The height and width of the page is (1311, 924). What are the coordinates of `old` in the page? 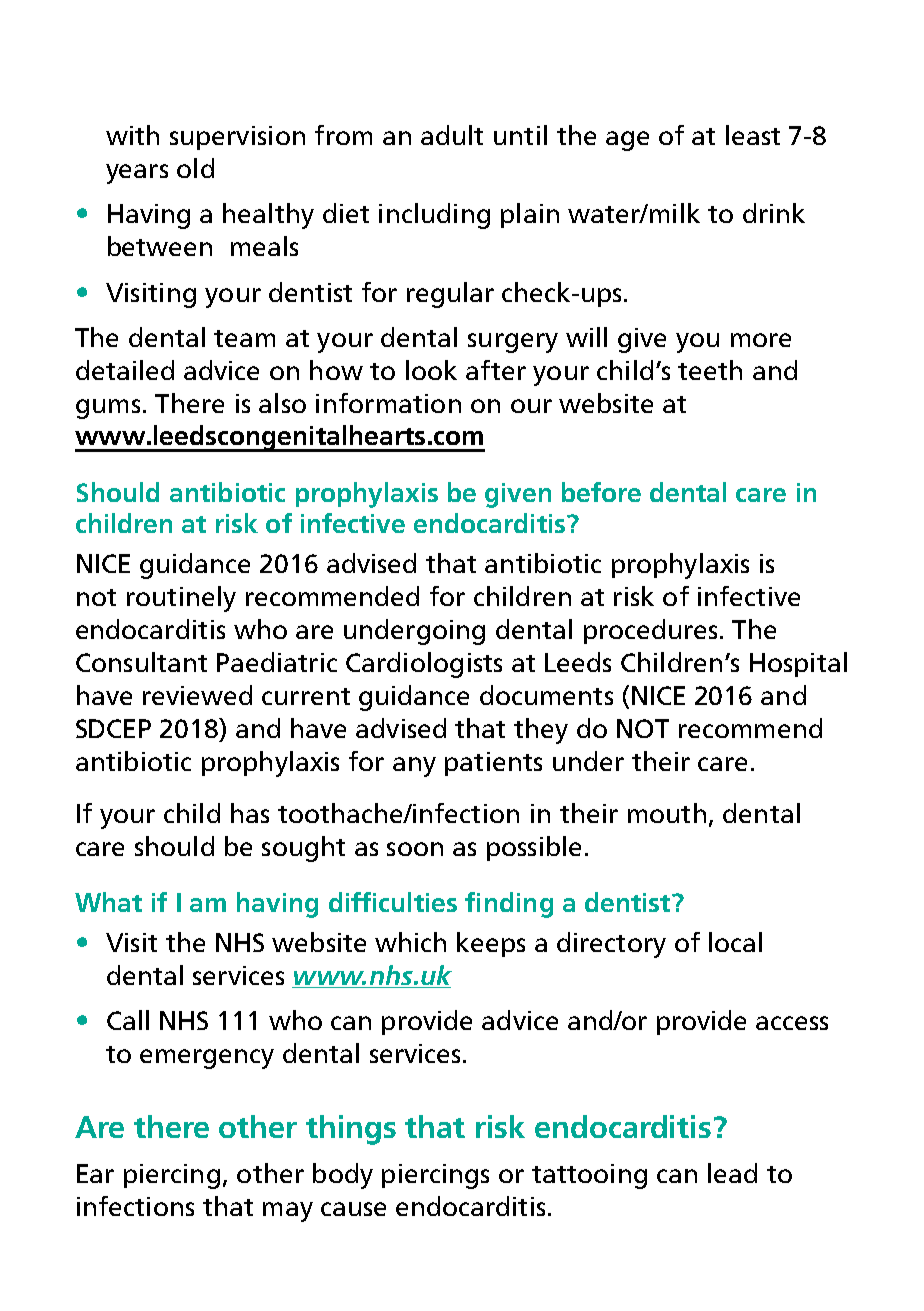 It's located at (195, 168).
